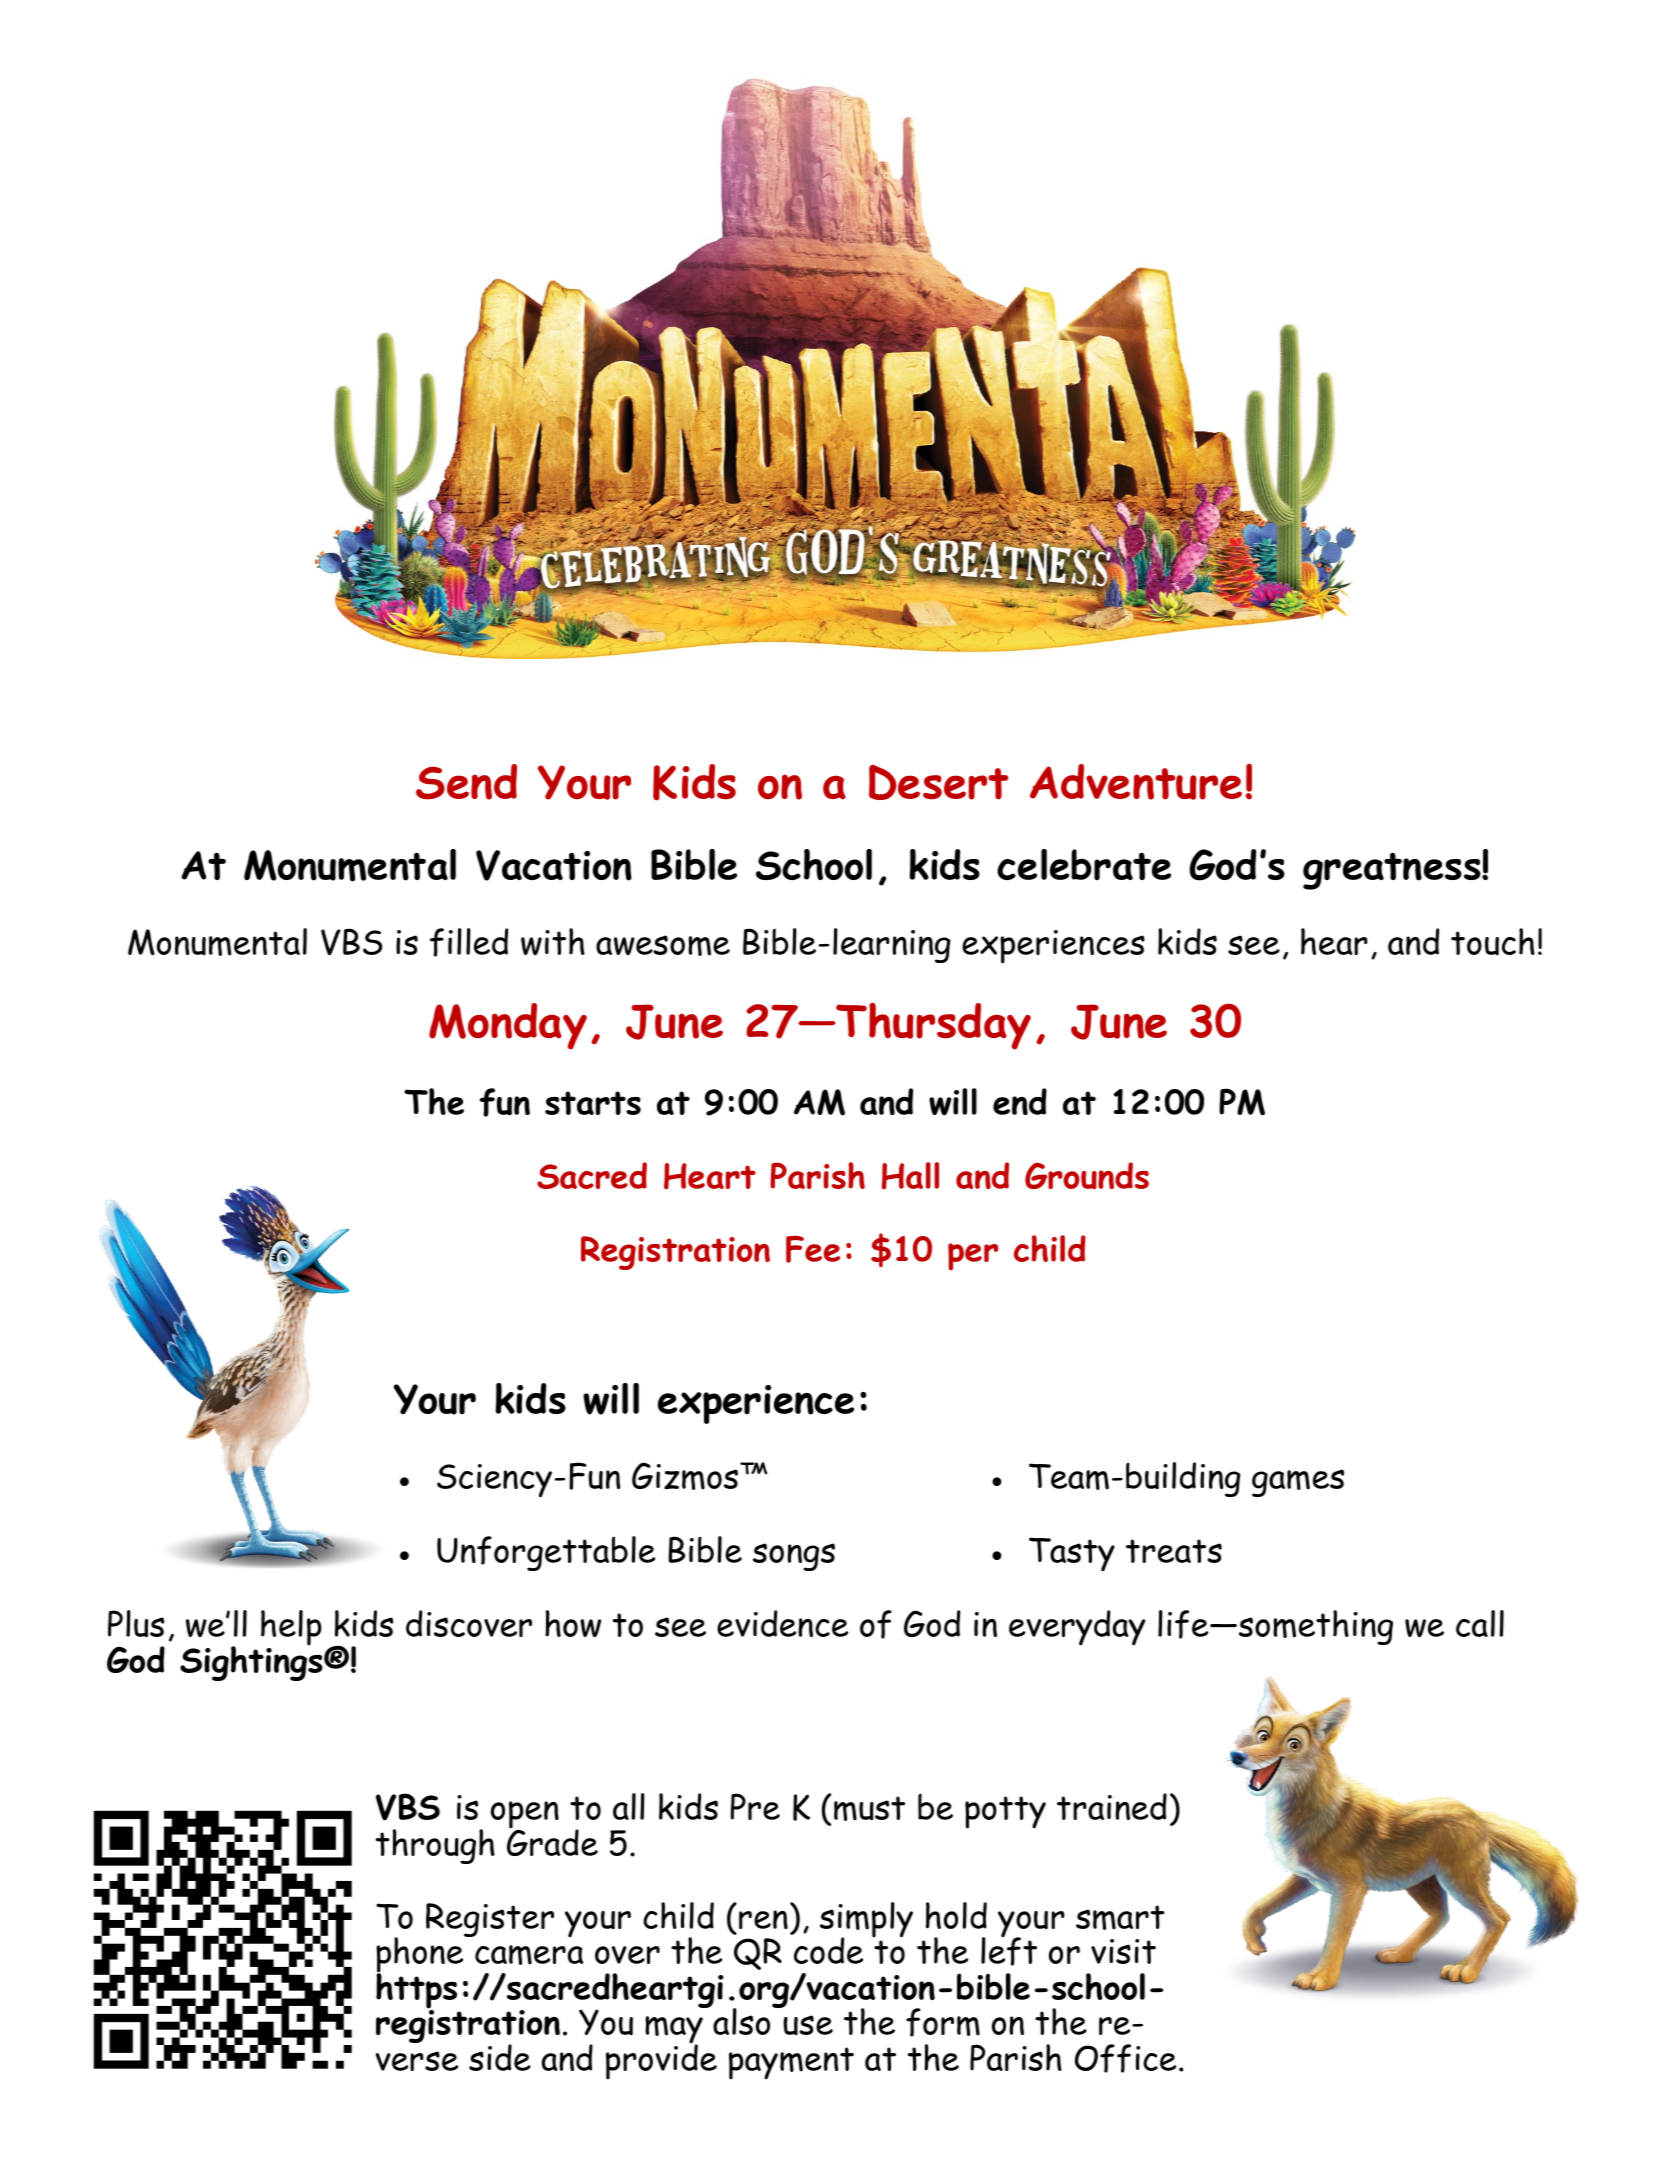  I want to click on Send, so click(466, 782).
